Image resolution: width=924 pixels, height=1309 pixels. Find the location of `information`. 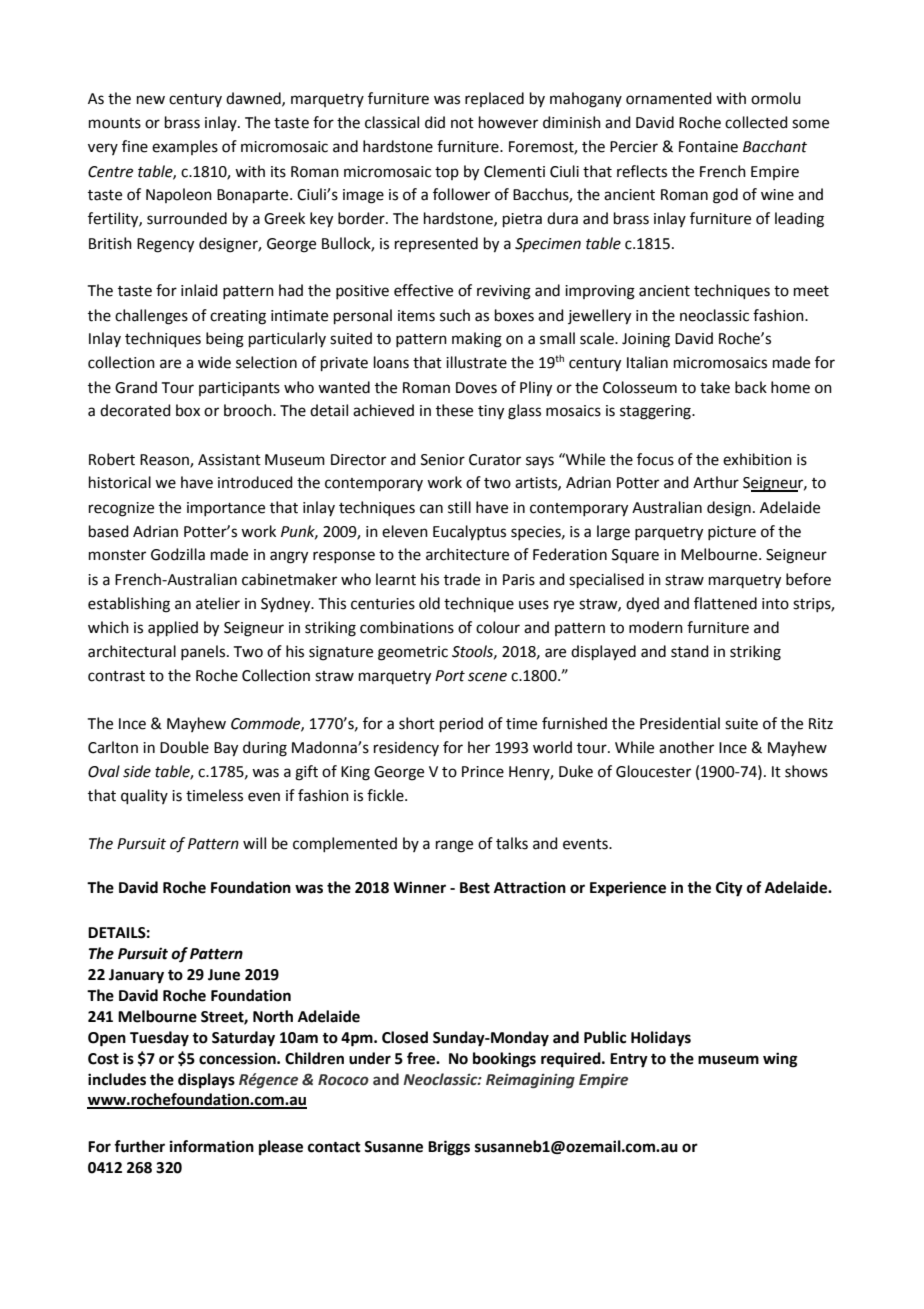

information is located at coordinates (212, 1146).
